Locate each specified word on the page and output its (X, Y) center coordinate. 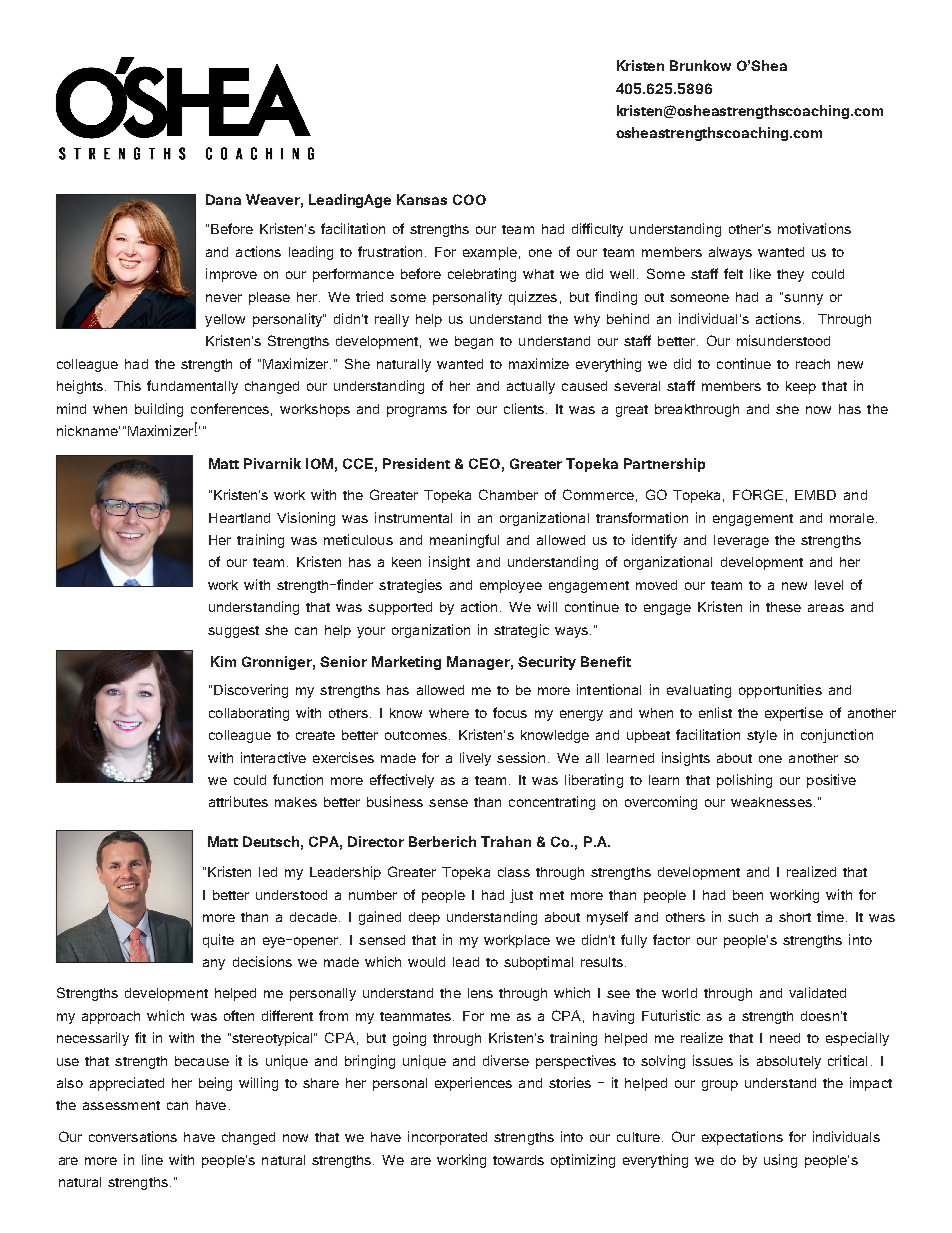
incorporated (447, 1138)
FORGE (758, 494)
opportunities (780, 691)
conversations (133, 1136)
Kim (223, 661)
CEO (484, 463)
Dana (223, 199)
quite (218, 941)
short (795, 917)
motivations (814, 228)
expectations (742, 1138)
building (159, 410)
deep (424, 918)
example (490, 253)
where (449, 713)
